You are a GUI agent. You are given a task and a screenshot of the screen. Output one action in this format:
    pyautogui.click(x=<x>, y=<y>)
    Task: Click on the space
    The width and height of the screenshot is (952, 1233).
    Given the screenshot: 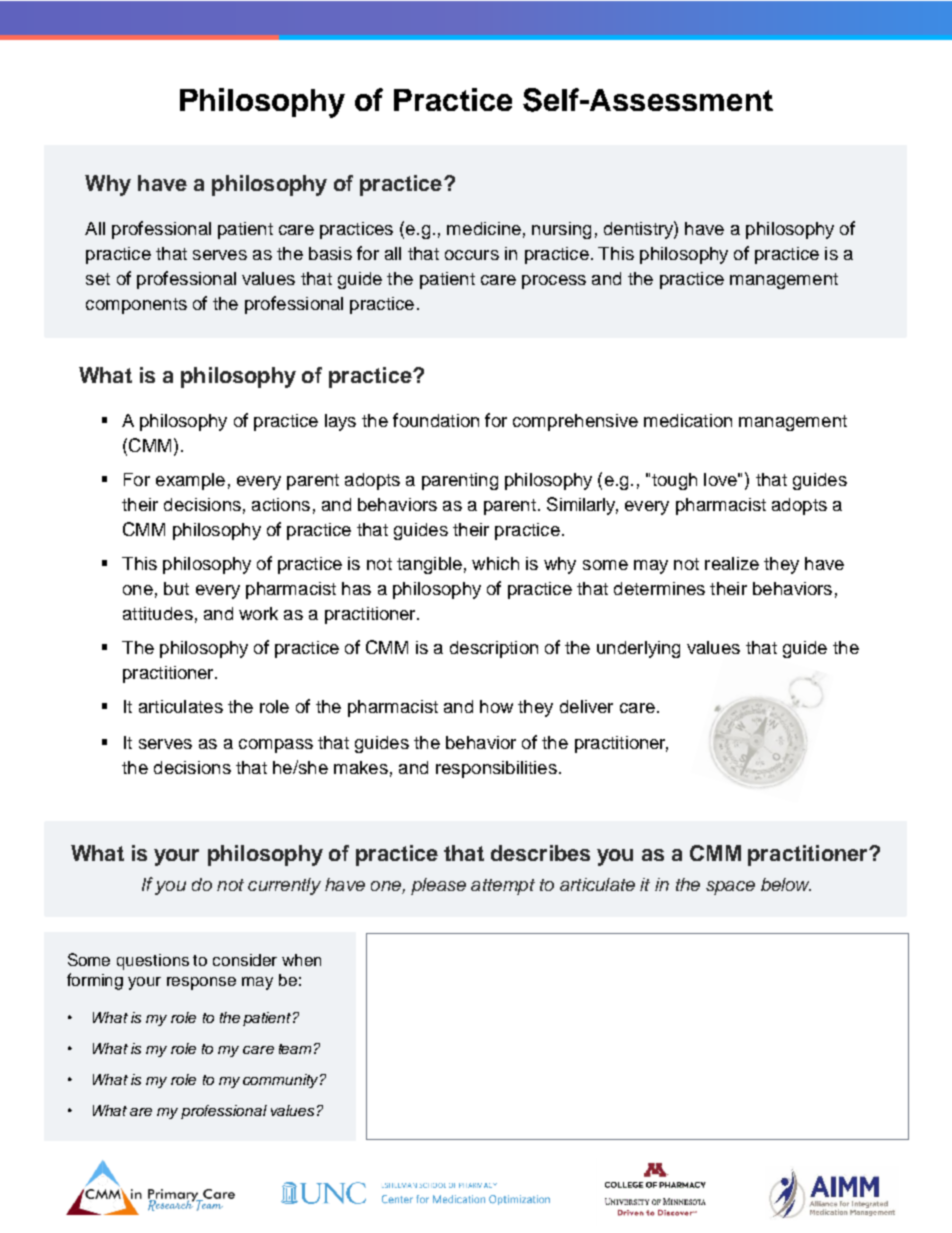 What is the action you would take?
    pyautogui.click(x=730, y=888)
